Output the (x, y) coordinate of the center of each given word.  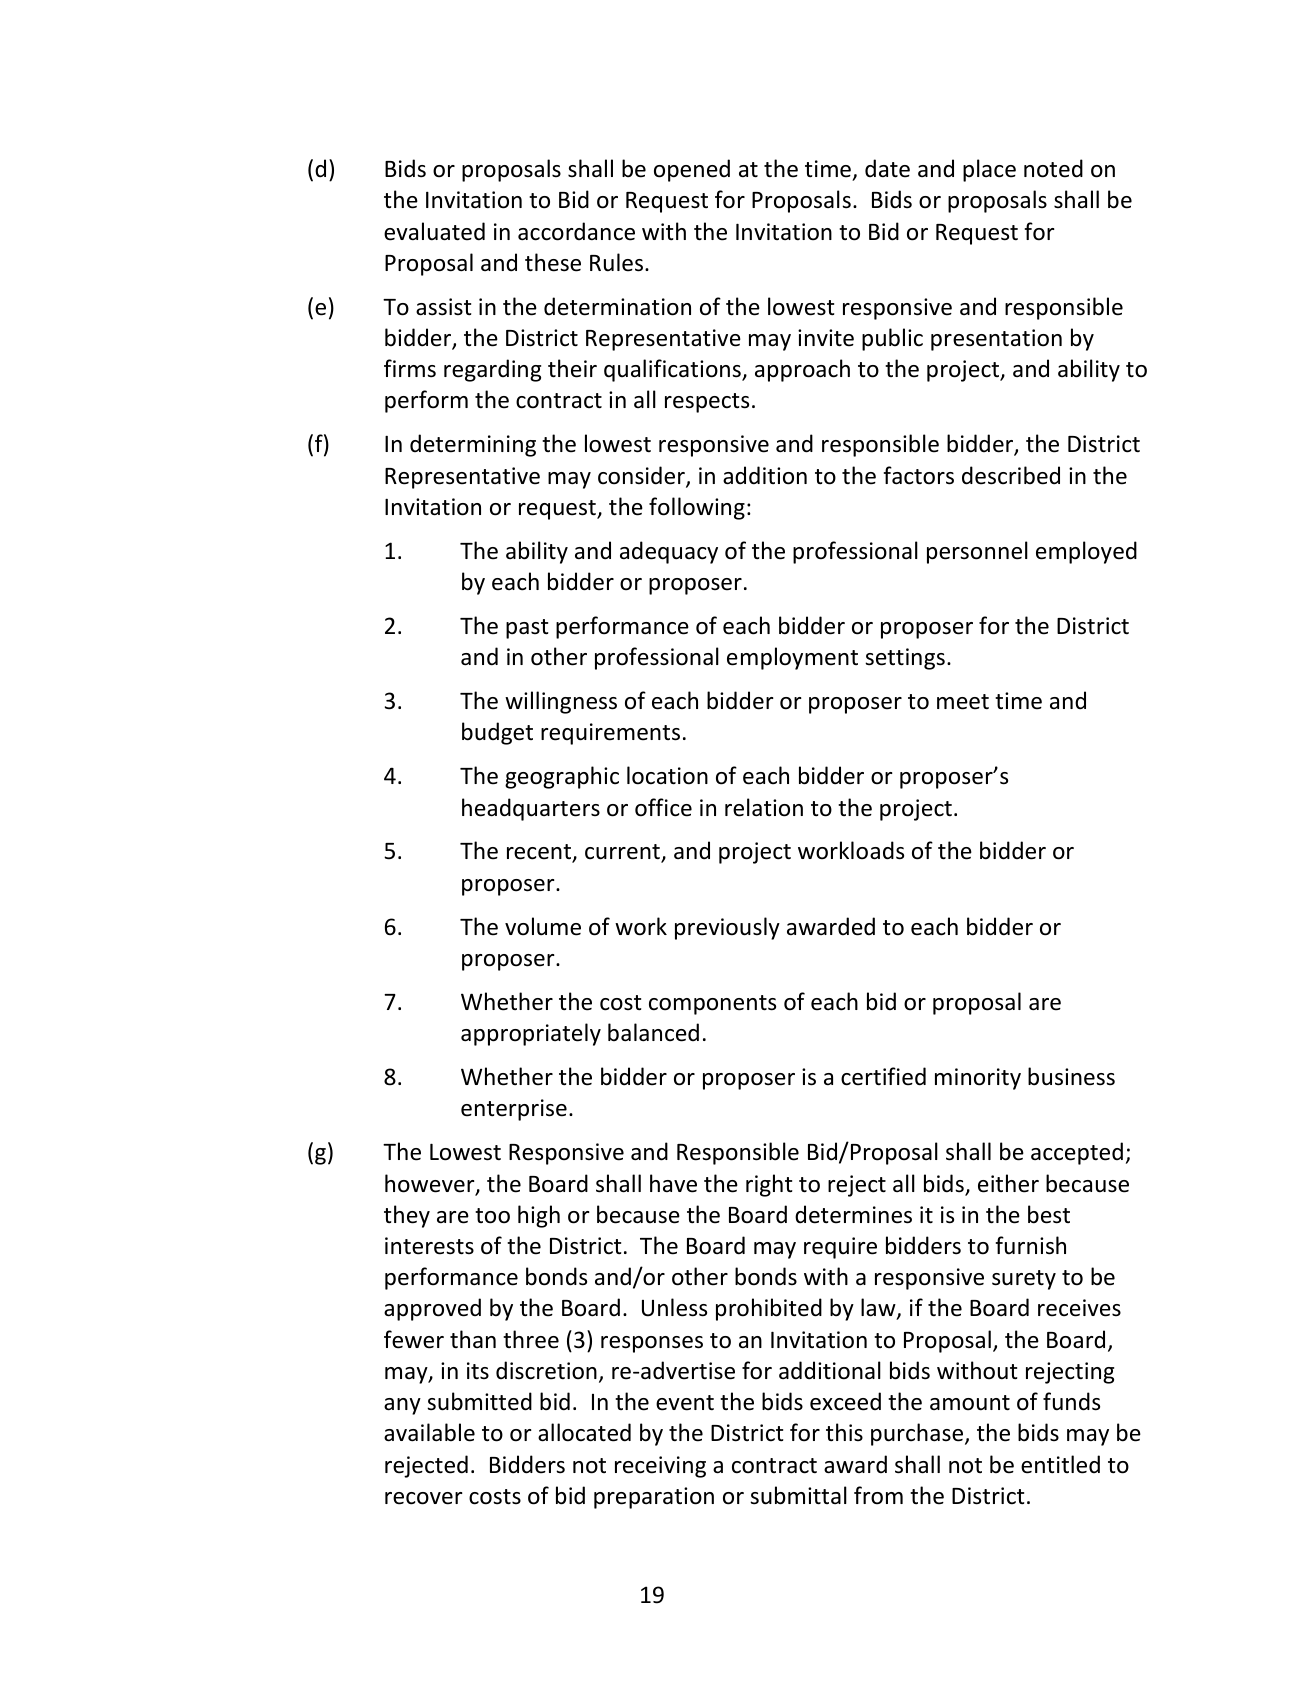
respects (707, 403)
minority (978, 1079)
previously (727, 928)
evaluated (434, 231)
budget (497, 733)
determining (473, 445)
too (492, 1216)
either (1008, 1183)
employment (792, 658)
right (769, 1185)
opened (692, 170)
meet (963, 702)
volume (543, 926)
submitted (479, 1401)
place (989, 170)
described (1011, 475)
